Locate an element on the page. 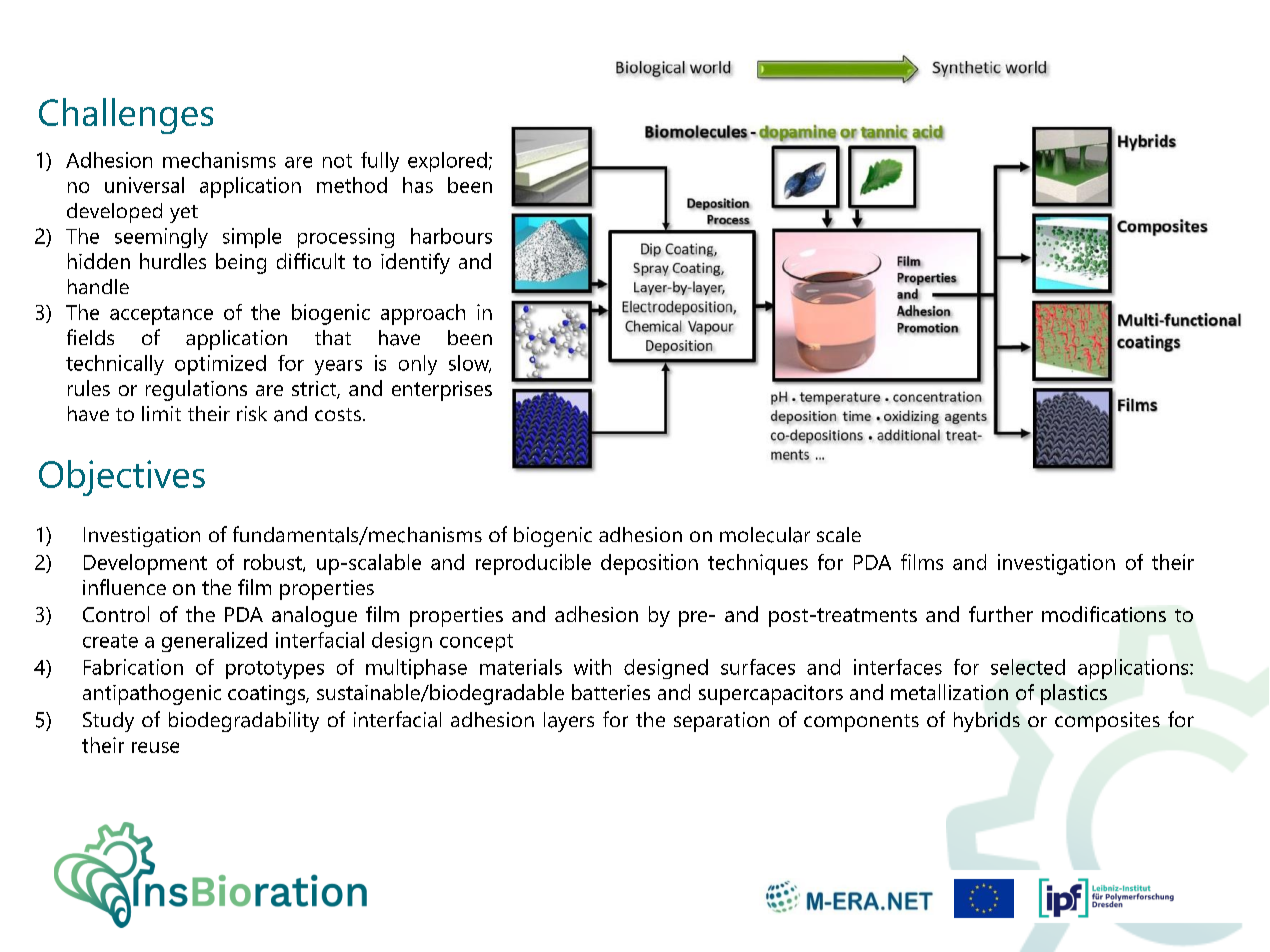  fully is located at coordinates (380, 162).
